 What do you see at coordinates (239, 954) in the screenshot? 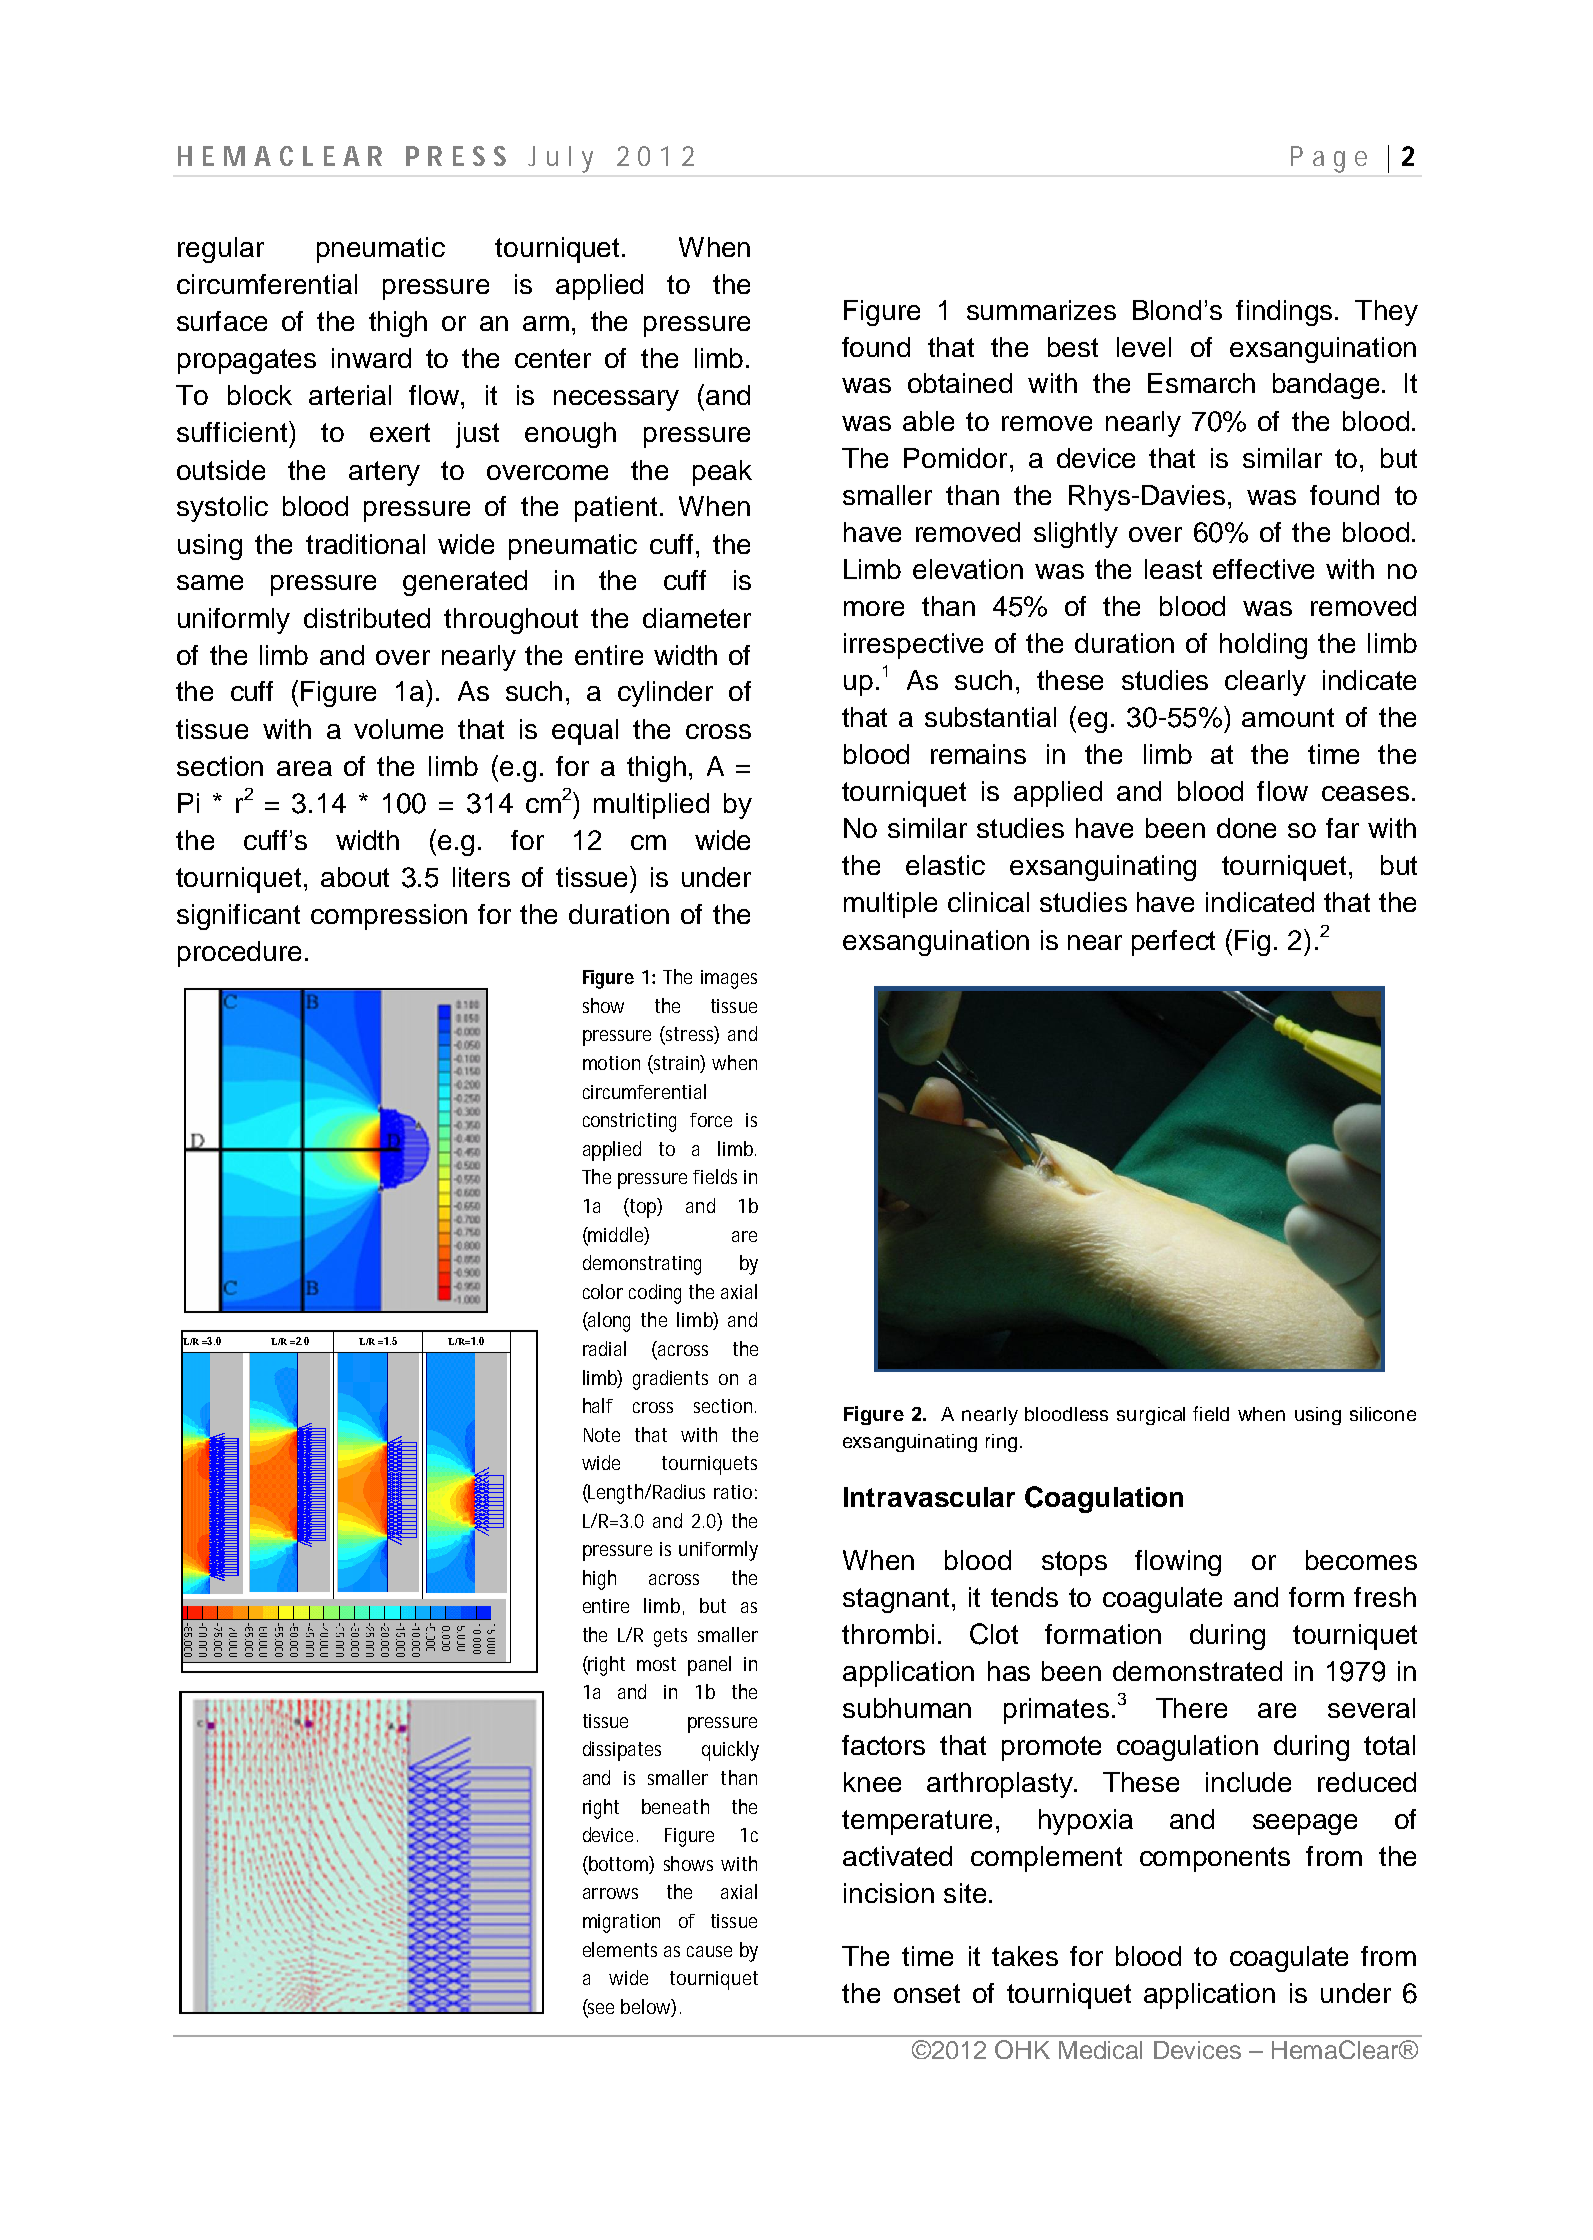
I see `procedure` at bounding box center [239, 954].
